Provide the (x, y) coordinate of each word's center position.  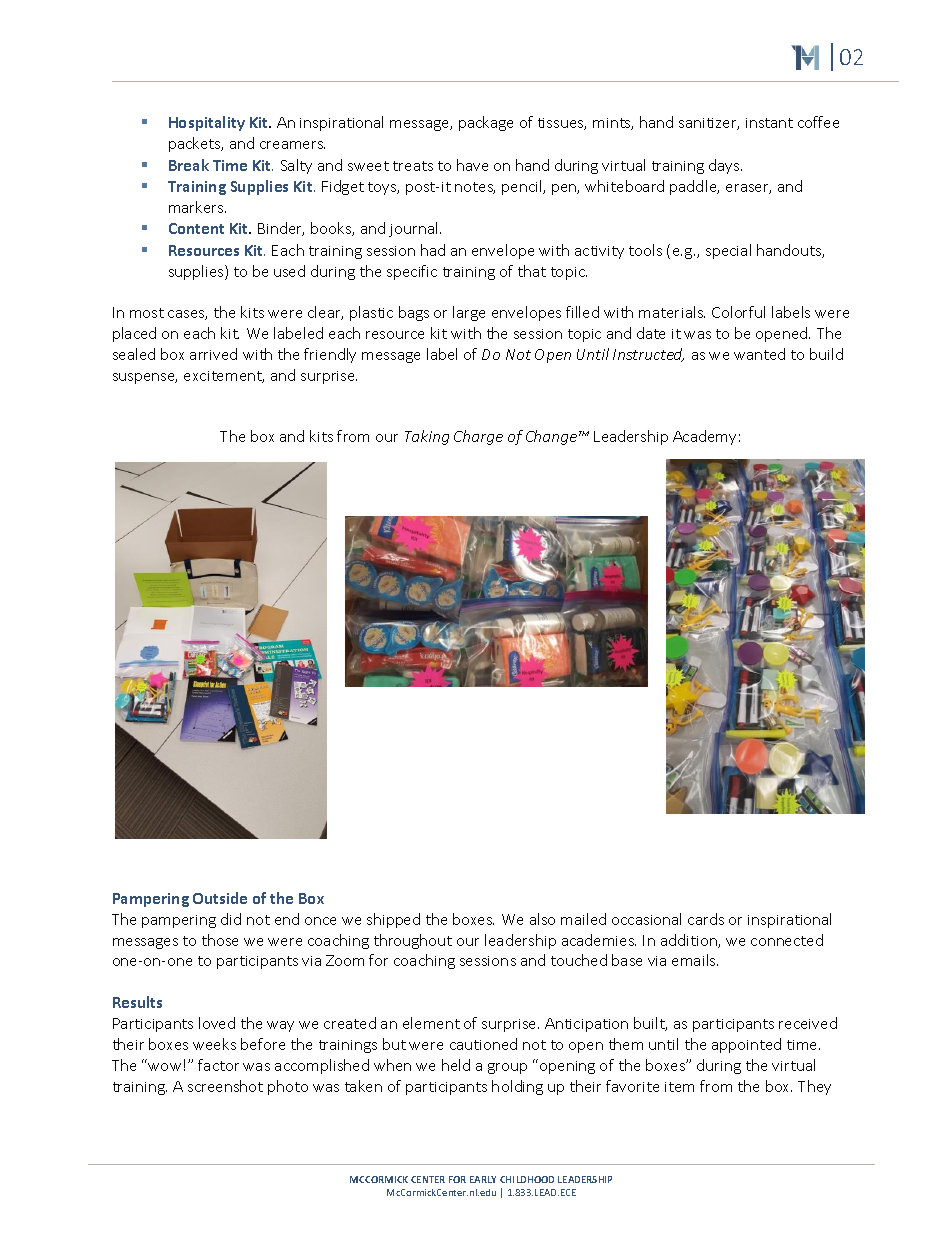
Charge (478, 437)
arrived (213, 354)
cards (706, 919)
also (542, 919)
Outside (220, 898)
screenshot (225, 1086)
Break (189, 165)
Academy (704, 437)
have (472, 165)
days (725, 166)
